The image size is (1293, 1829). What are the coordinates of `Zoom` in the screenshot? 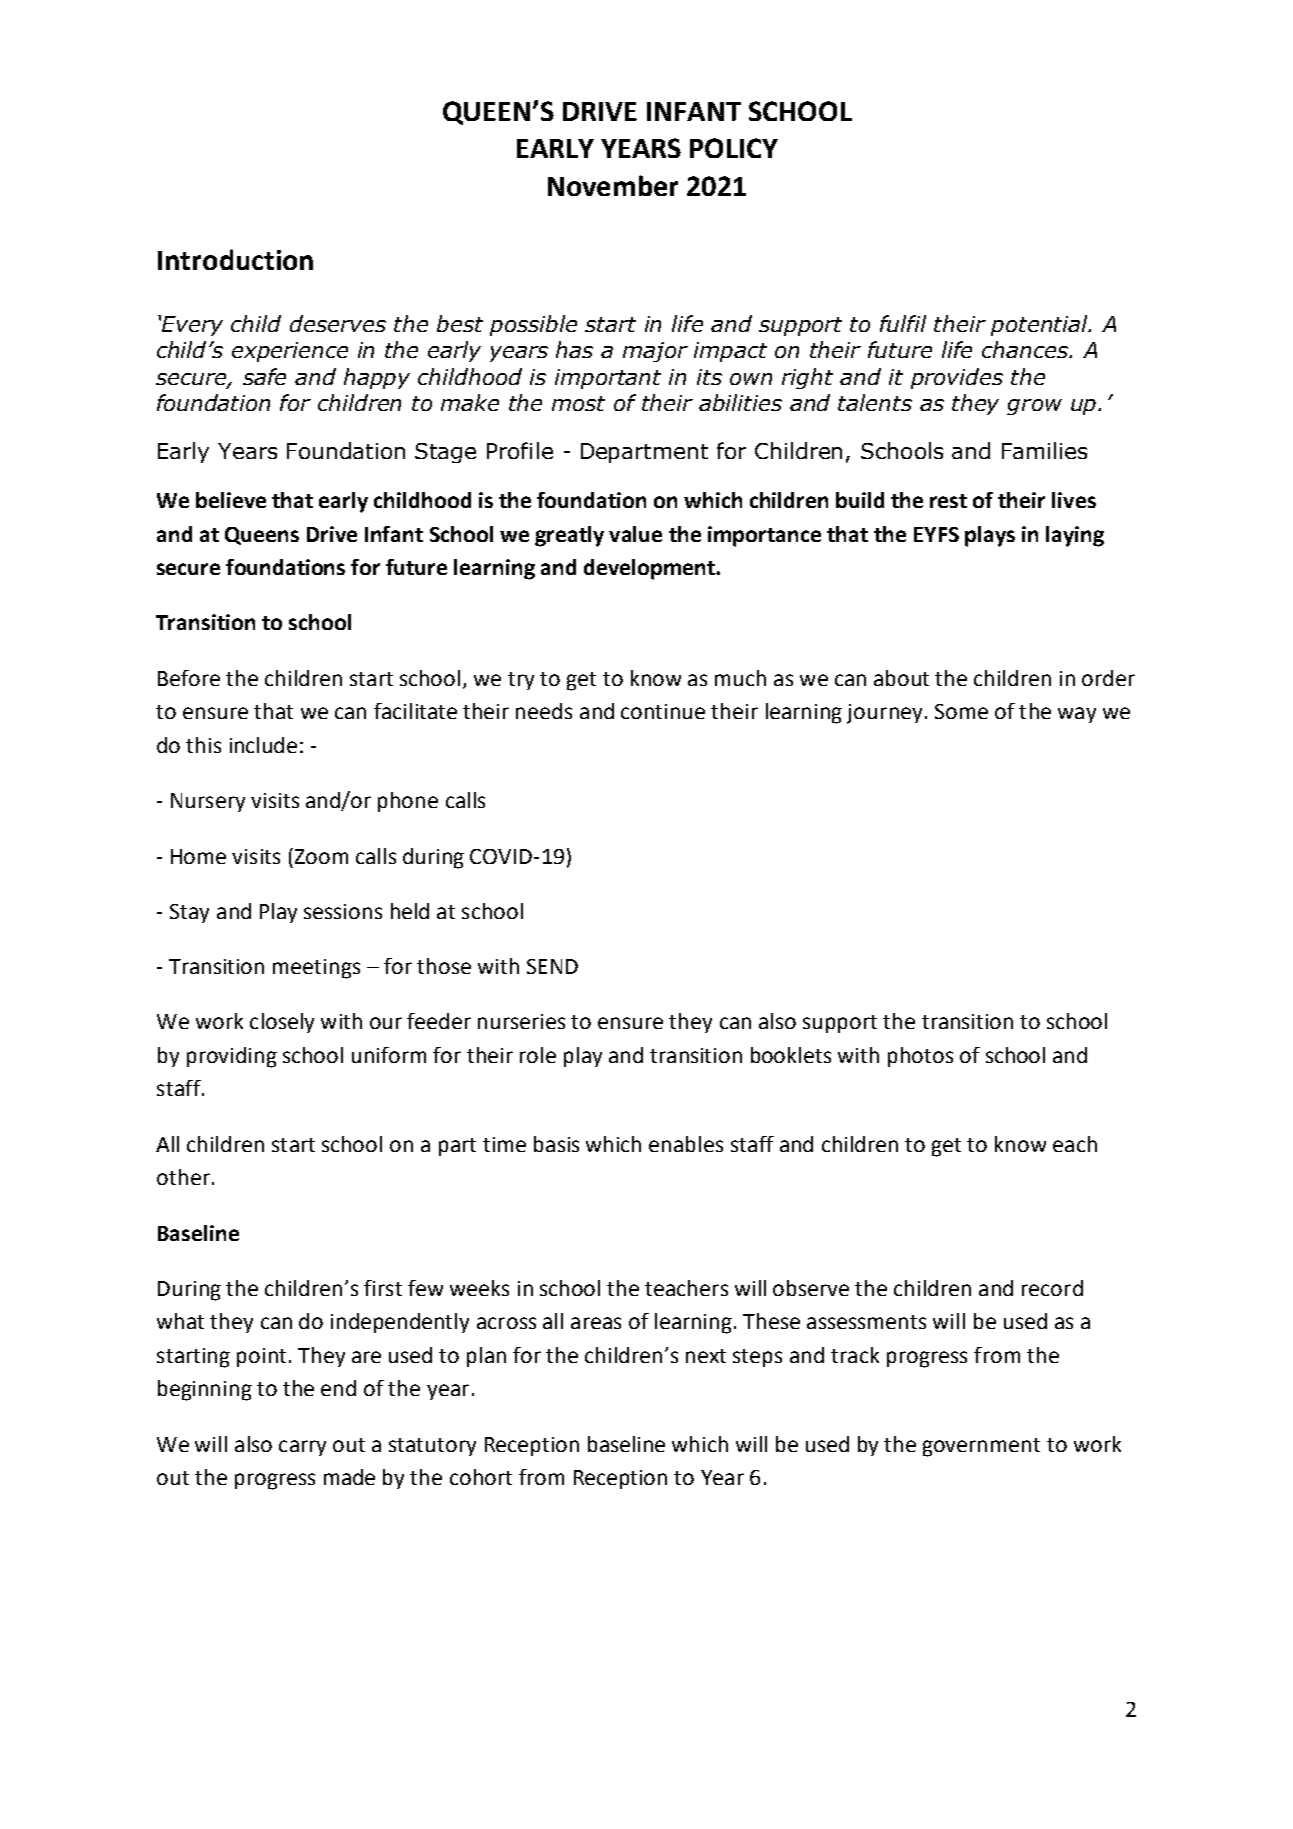 It's located at (320, 856).
